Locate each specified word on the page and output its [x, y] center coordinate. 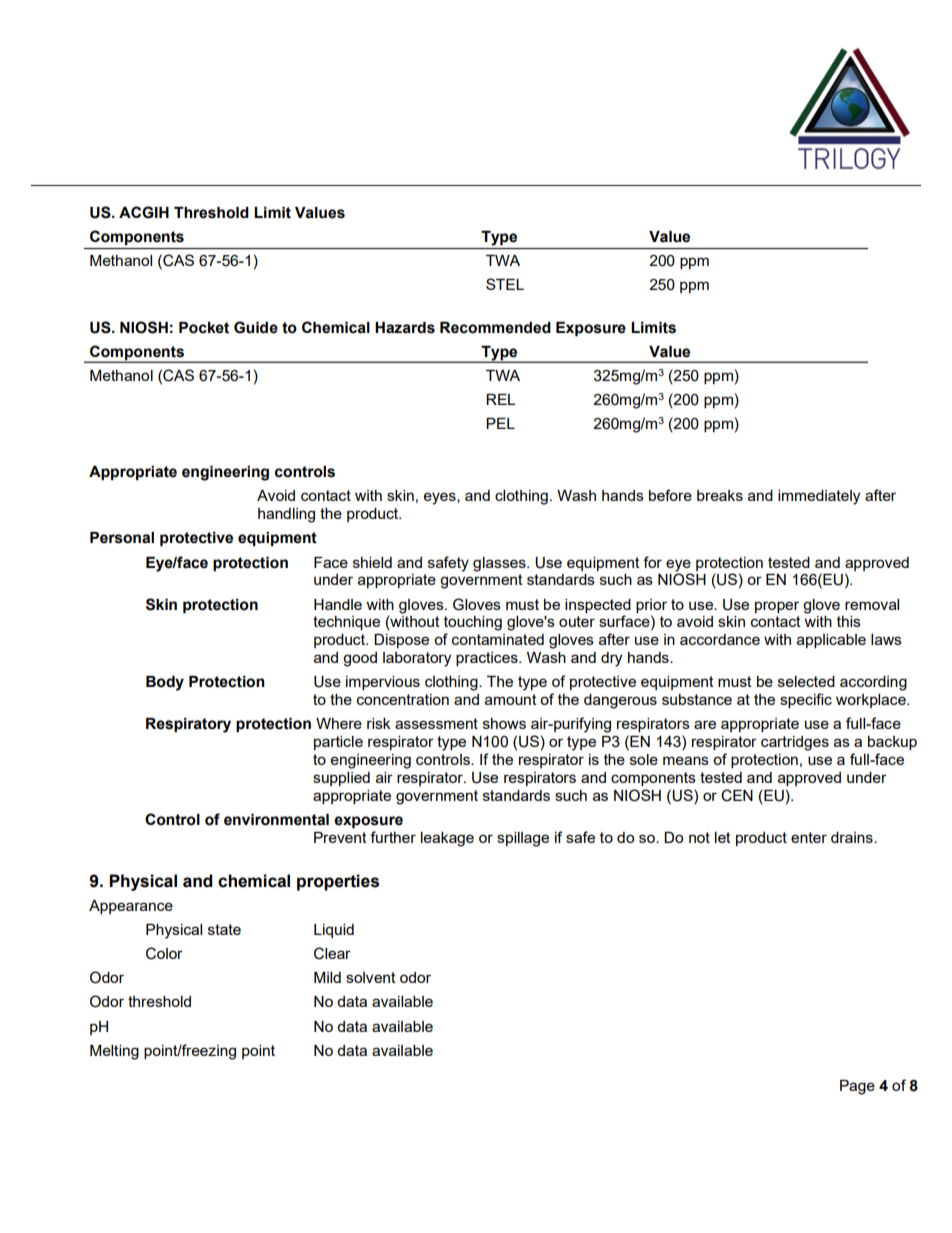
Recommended [495, 328]
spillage [523, 839]
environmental [276, 820]
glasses [500, 564]
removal [872, 604]
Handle [338, 604]
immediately [819, 497]
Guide [256, 327]
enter [809, 837]
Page [857, 1087]
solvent [371, 977]
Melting [114, 1052]
